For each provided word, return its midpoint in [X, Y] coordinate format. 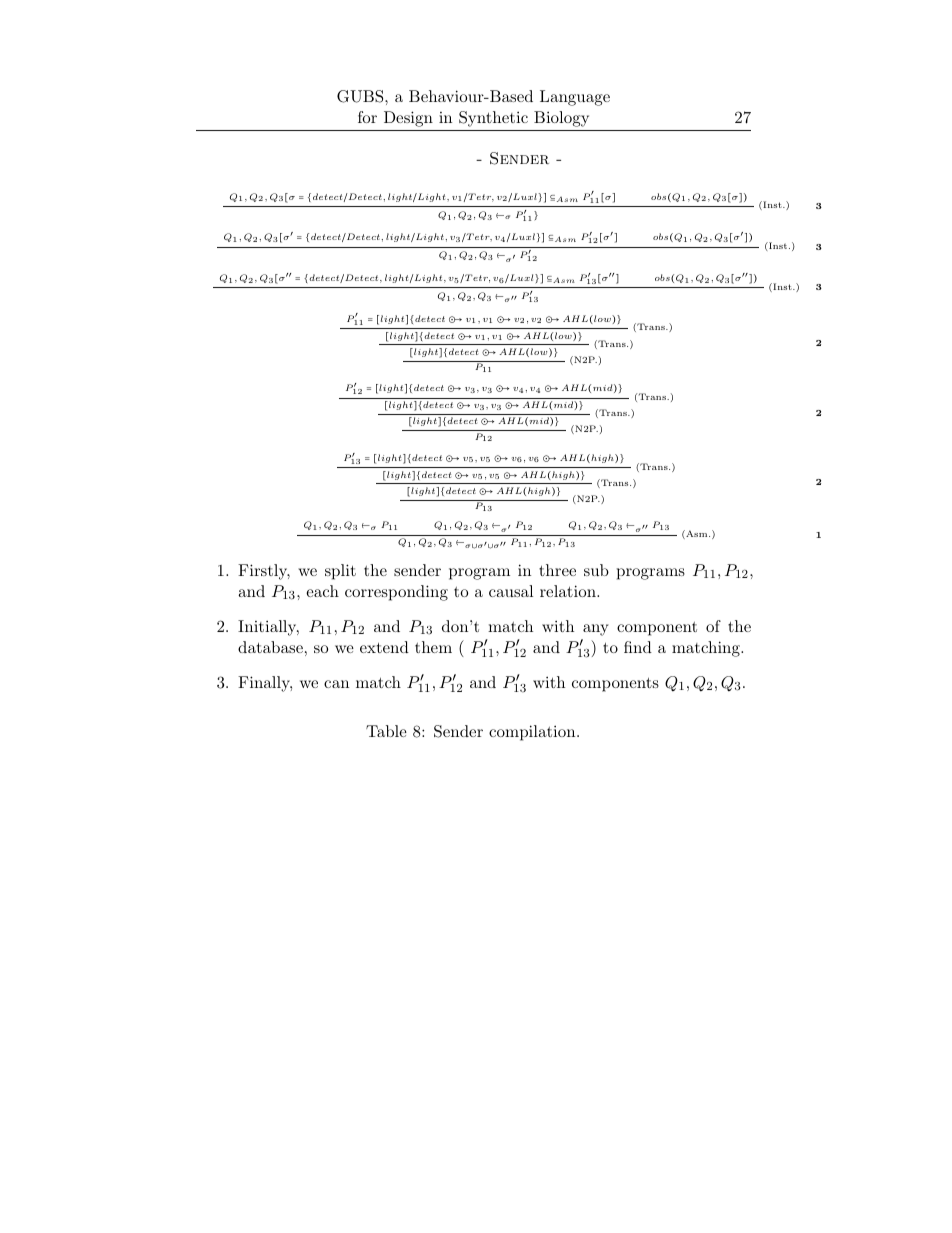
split [340, 572]
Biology [561, 119]
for [367, 117]
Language [575, 98]
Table [386, 731]
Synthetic [493, 119]
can [336, 684]
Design [408, 119]
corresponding [396, 593]
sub [596, 570]
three [557, 570]
